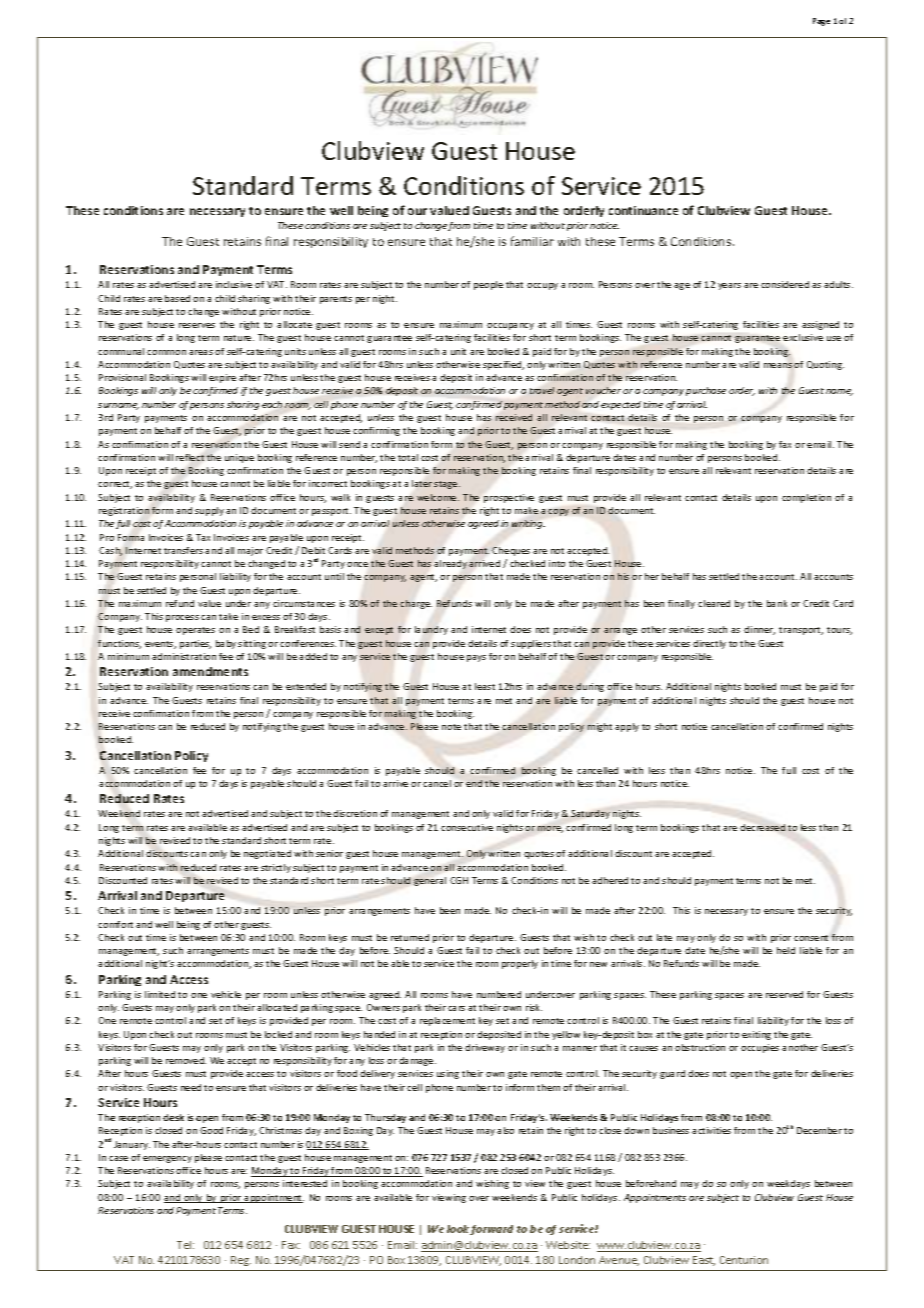 The image size is (924, 1308). Describe the element at coordinates (821, 22) in the page. I see `Page` at that location.
